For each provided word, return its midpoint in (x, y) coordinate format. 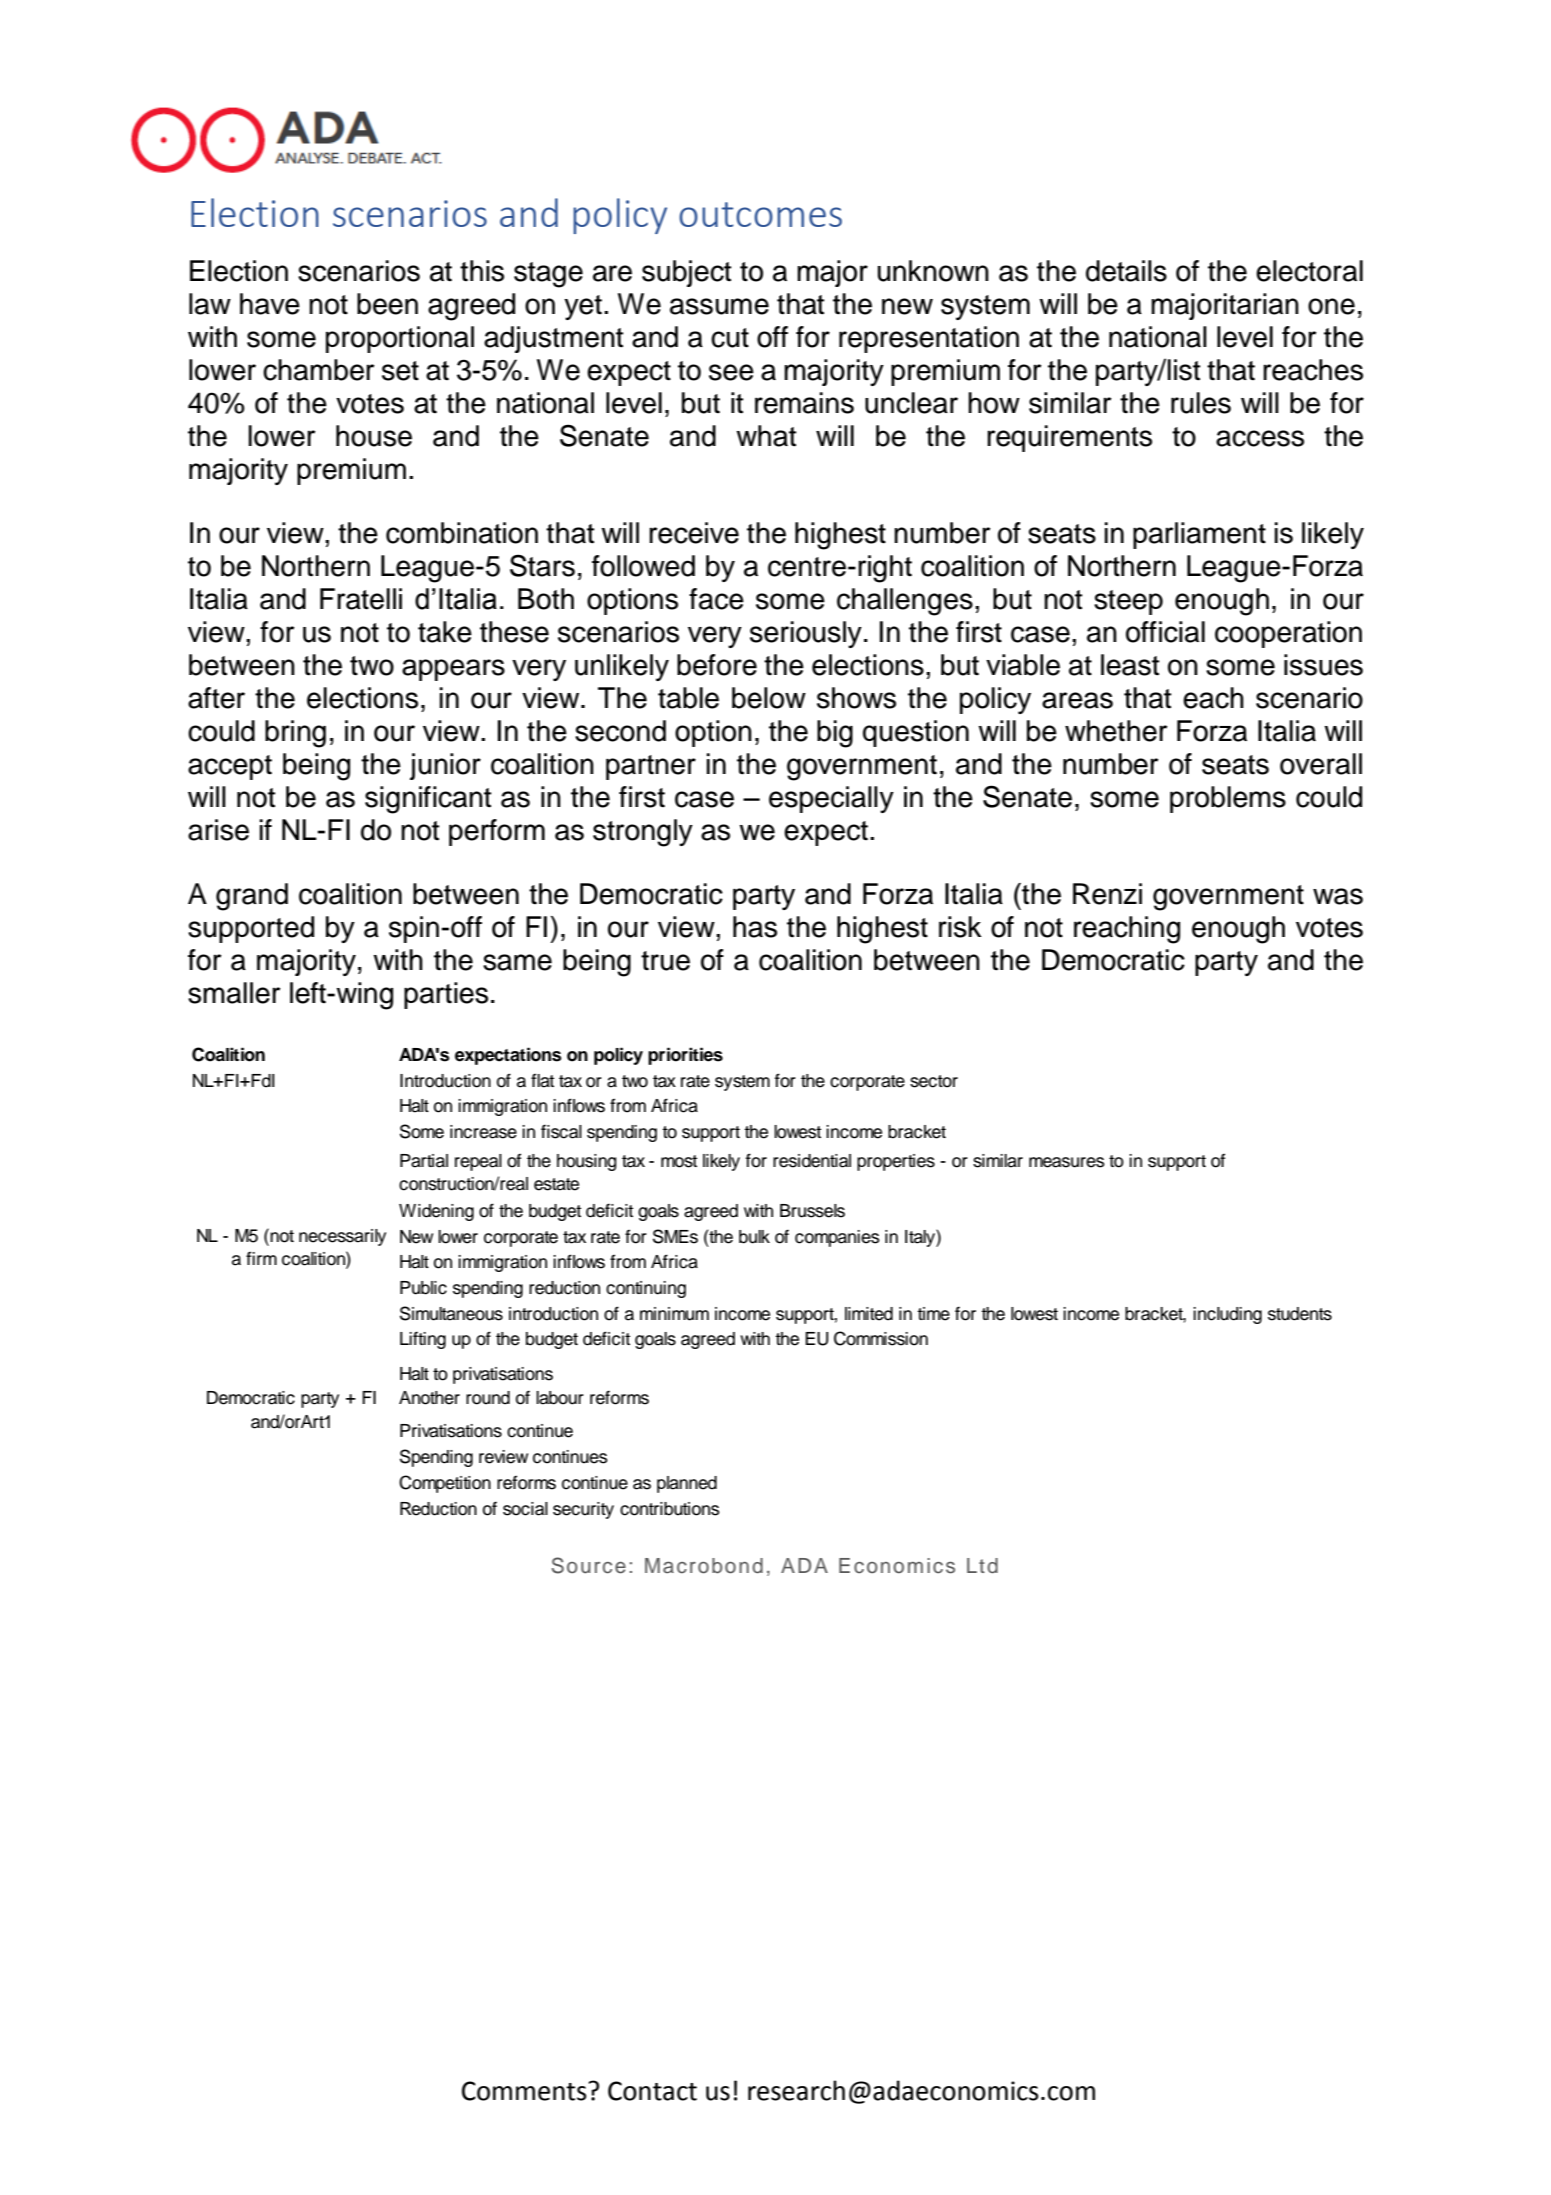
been (387, 304)
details (1126, 271)
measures (1067, 1162)
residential (812, 1161)
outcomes (760, 214)
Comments (525, 2091)
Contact (652, 2091)
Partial (424, 1161)
